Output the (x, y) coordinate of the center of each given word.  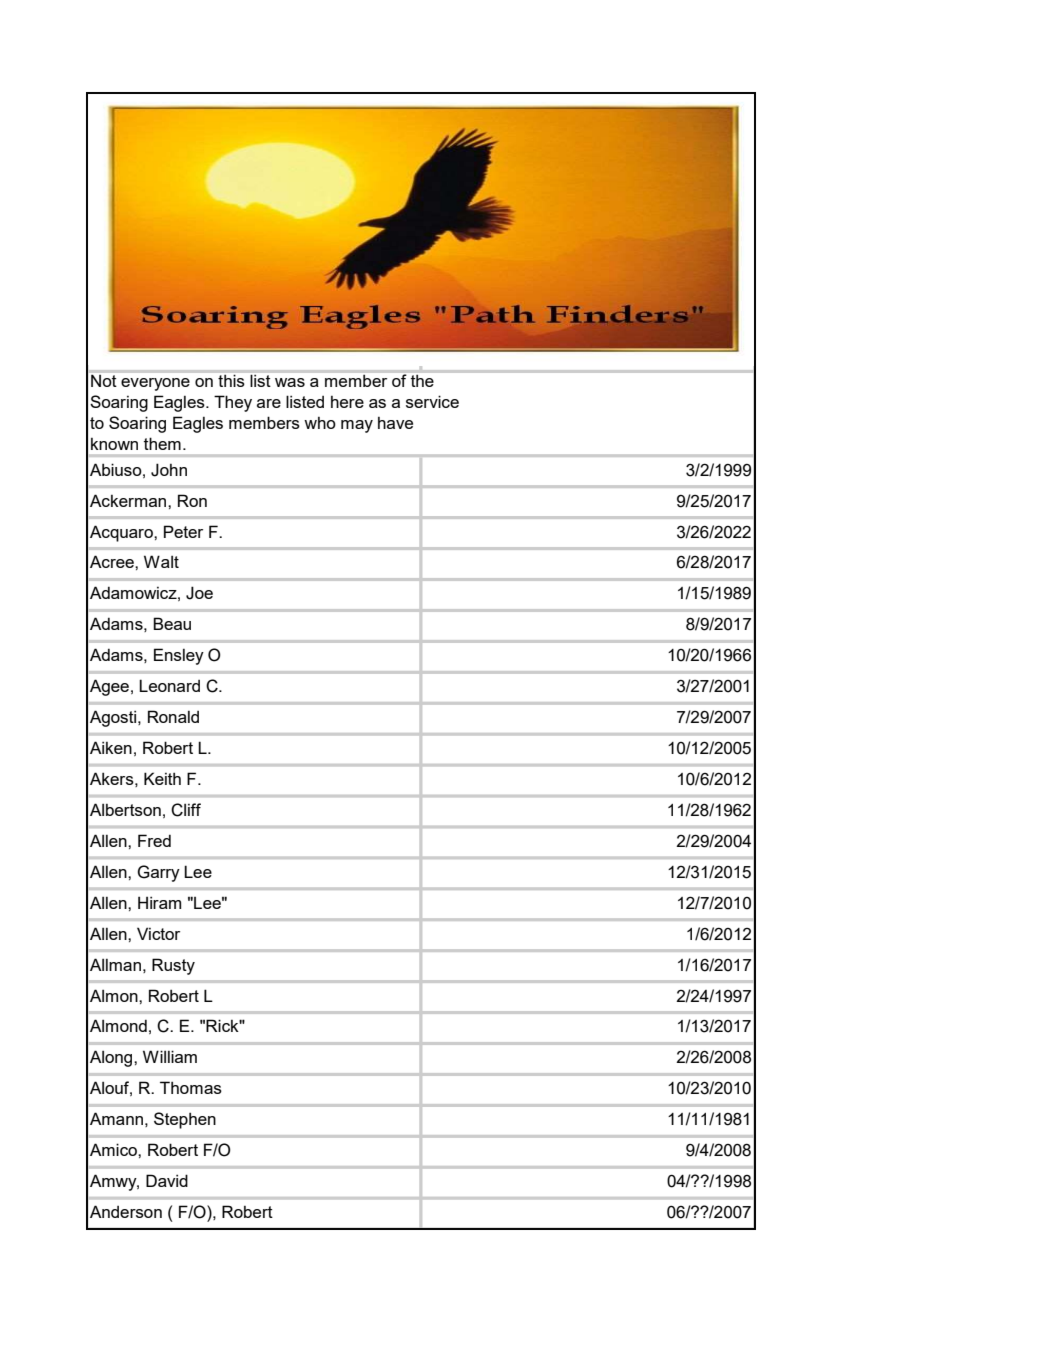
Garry (158, 873)
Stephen (185, 1120)
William (170, 1056)
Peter (183, 531)
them (162, 443)
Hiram (159, 902)
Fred (154, 840)
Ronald (173, 716)
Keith (162, 778)
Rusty (173, 966)
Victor (158, 933)
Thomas (191, 1087)
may (357, 426)
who (320, 423)
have (395, 423)
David (167, 1180)
